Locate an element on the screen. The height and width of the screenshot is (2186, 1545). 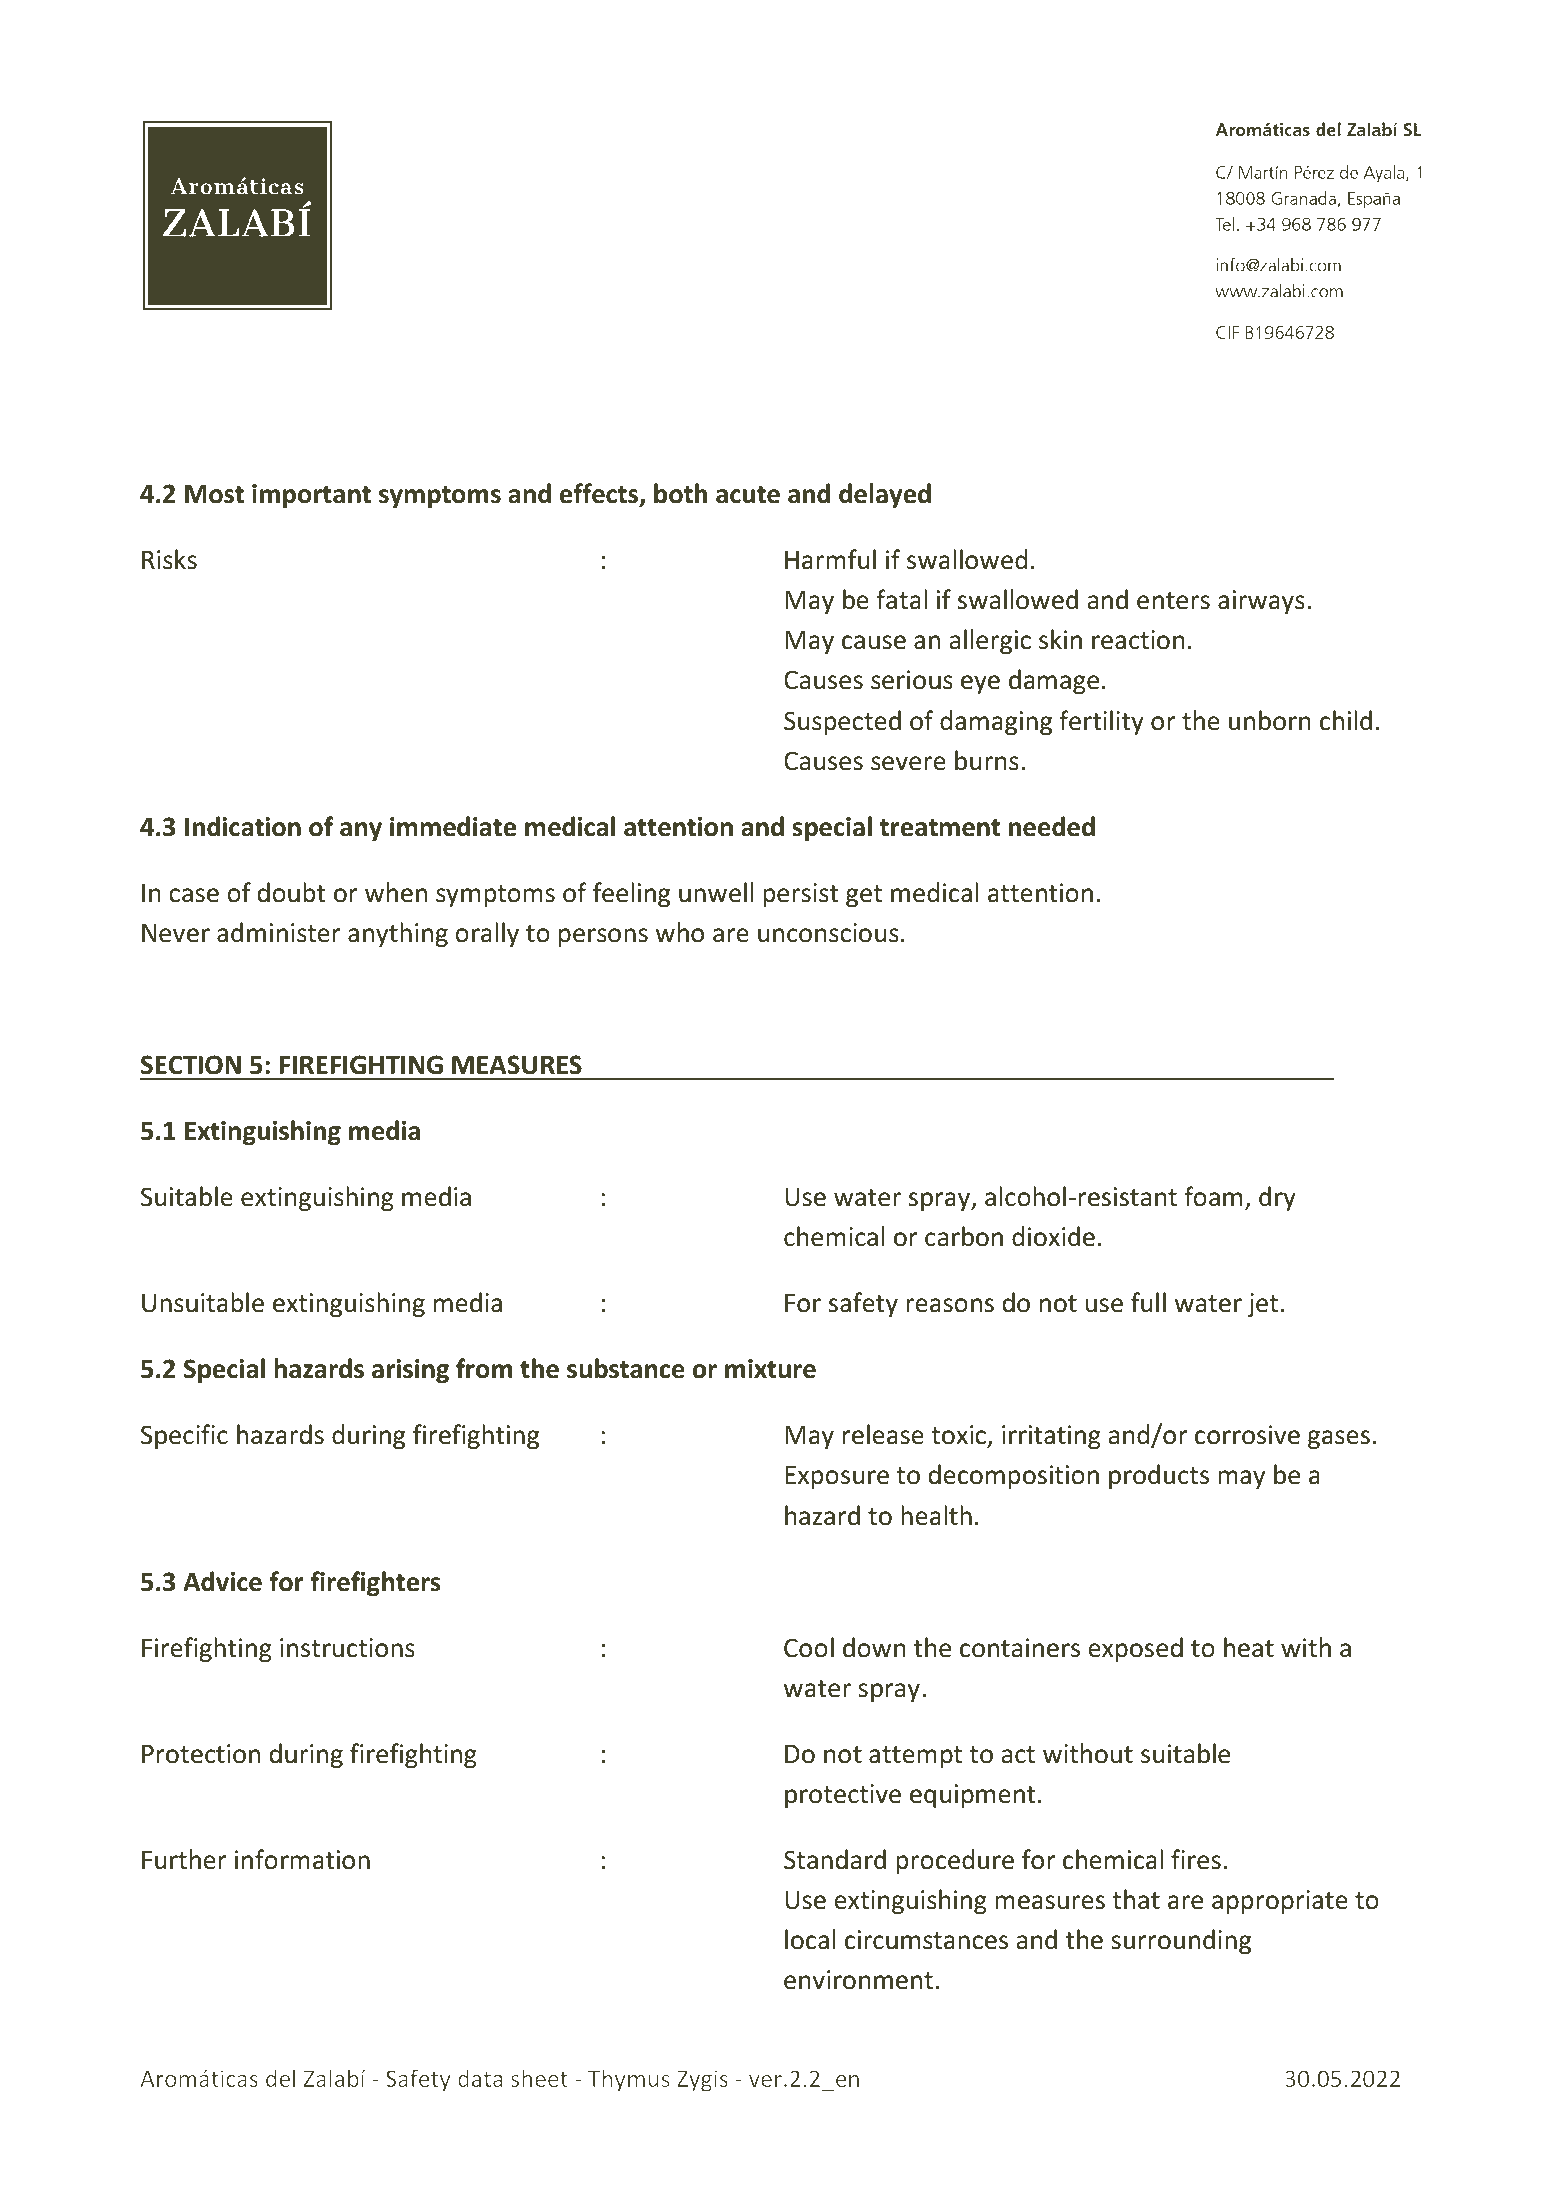
Cool is located at coordinates (809, 1647).
